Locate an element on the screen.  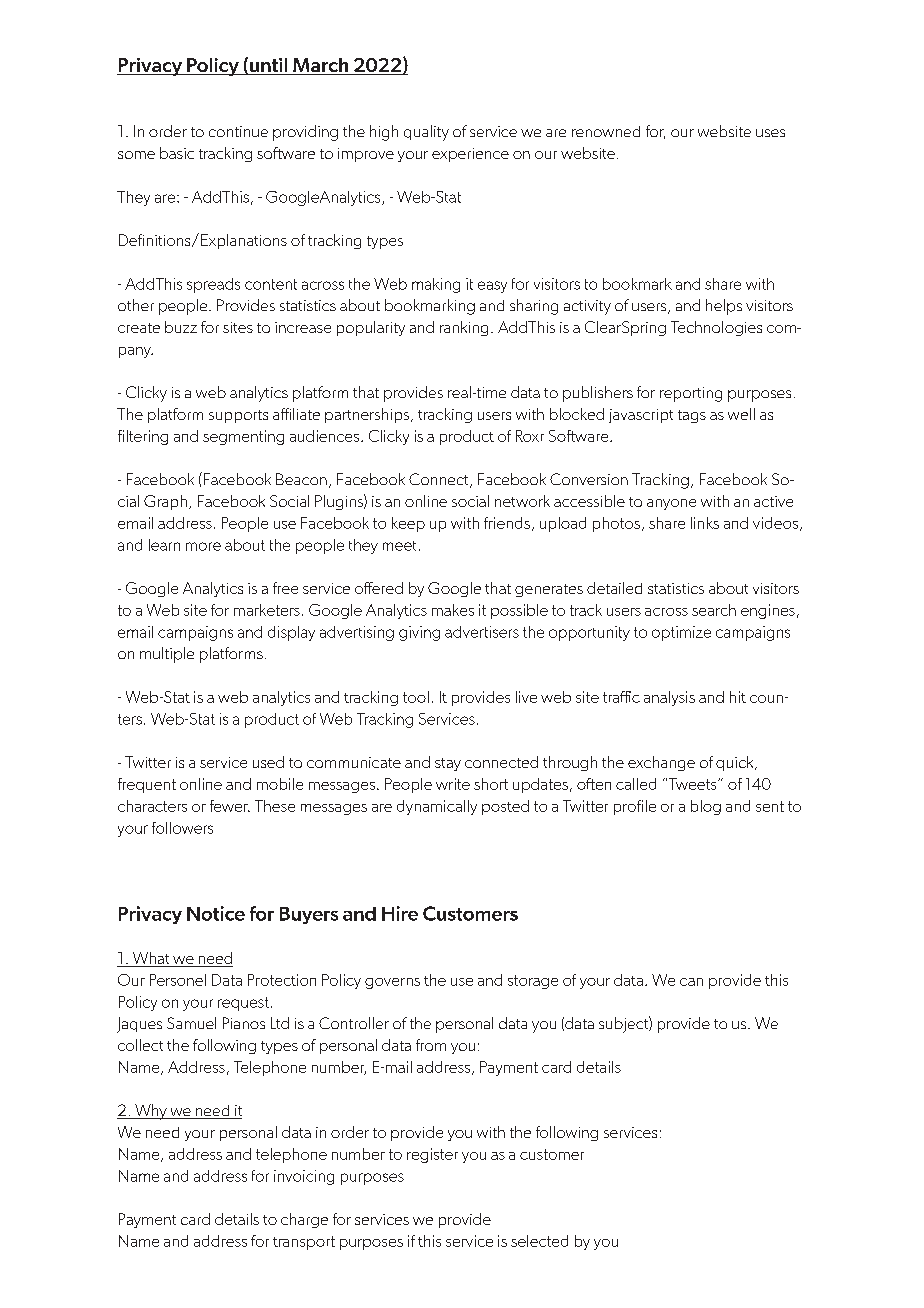
quality is located at coordinates (426, 133).
